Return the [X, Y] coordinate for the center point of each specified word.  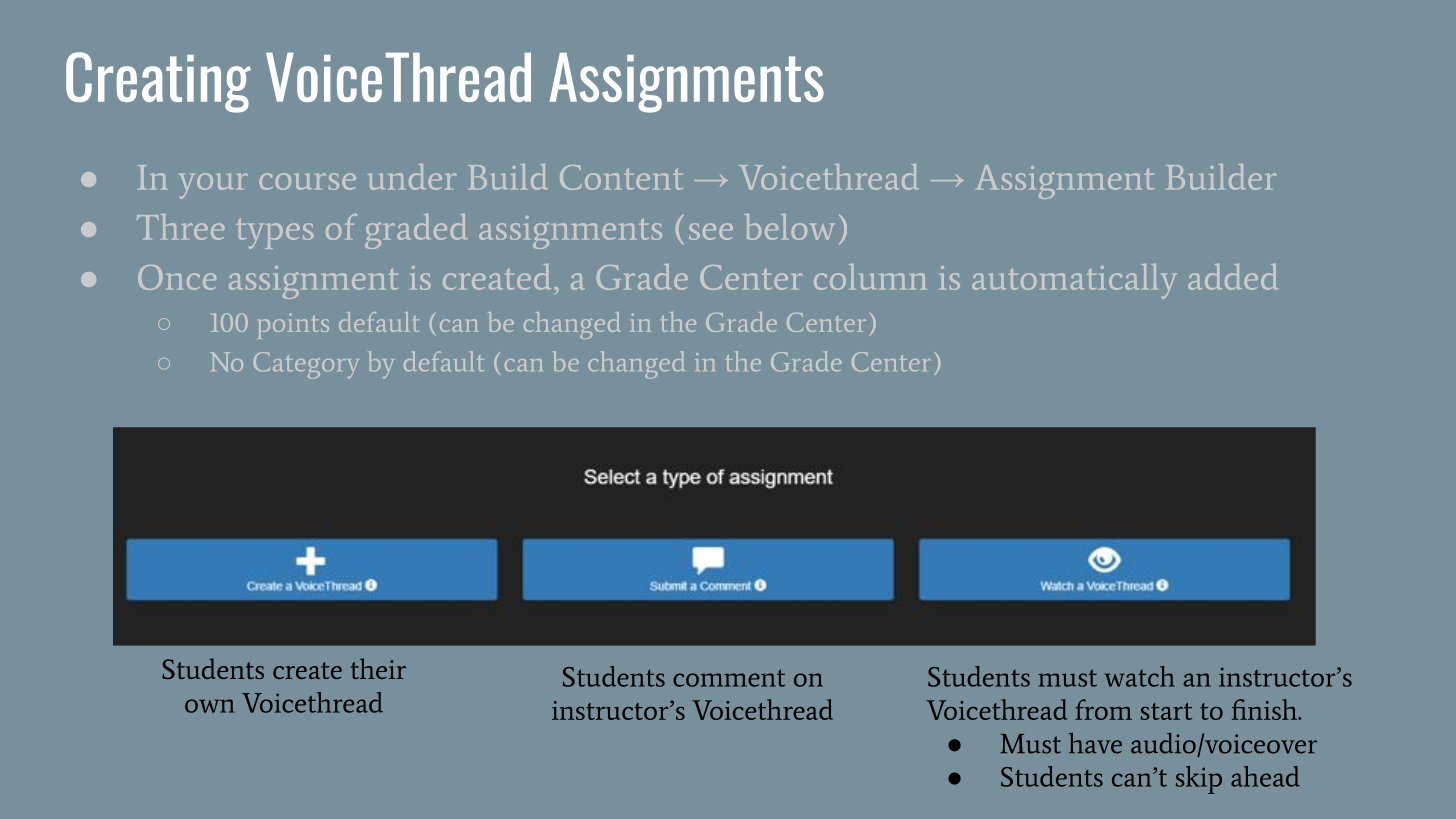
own [210, 706]
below [789, 227]
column [870, 277]
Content [621, 177]
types [274, 233]
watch [1140, 676]
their [378, 668]
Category [306, 365]
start [1166, 711]
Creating [158, 82]
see [711, 231]
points [293, 326]
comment [729, 678]
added [1233, 277]
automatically [1074, 281]
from [1103, 709]
